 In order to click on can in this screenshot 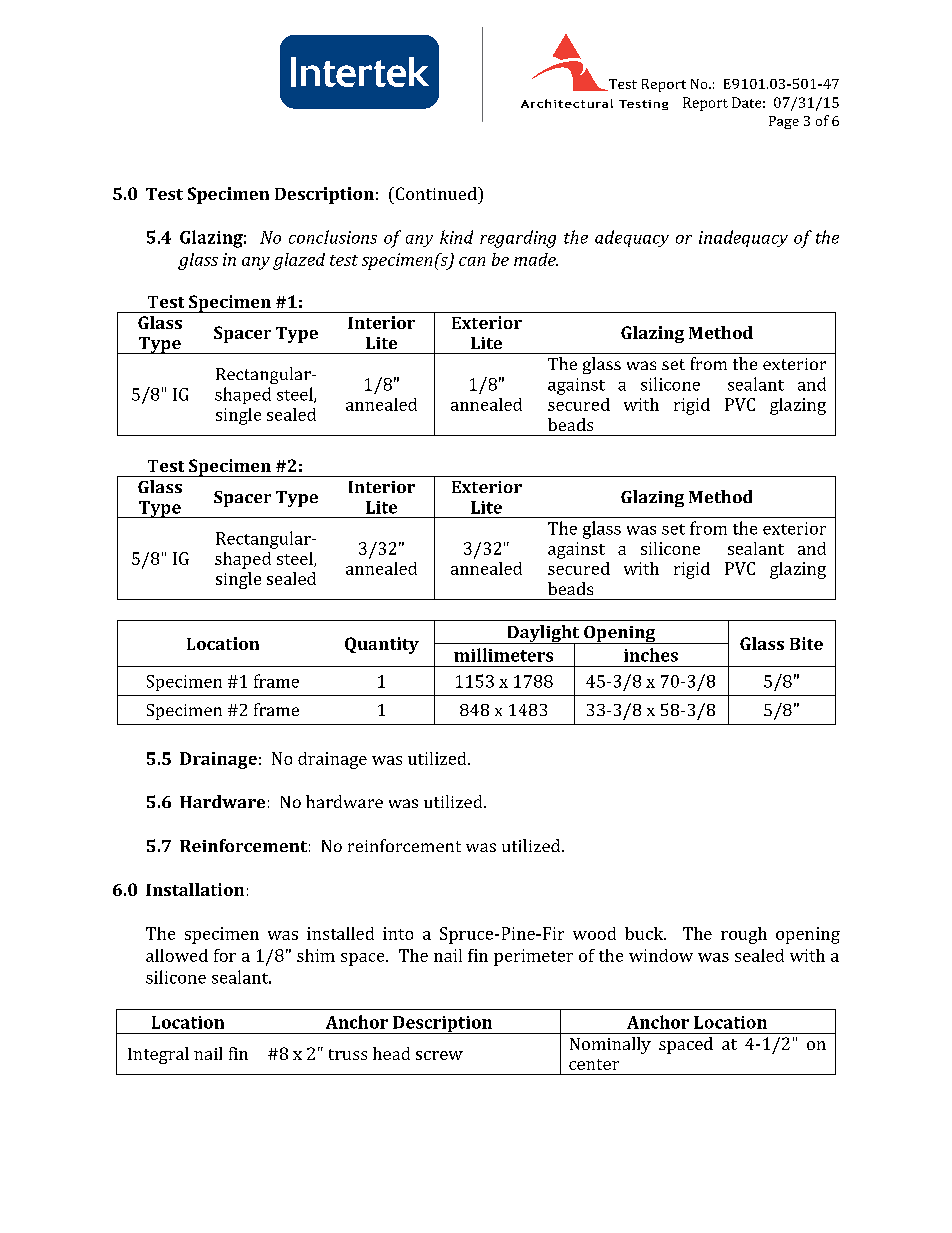, I will do `click(472, 261)`.
